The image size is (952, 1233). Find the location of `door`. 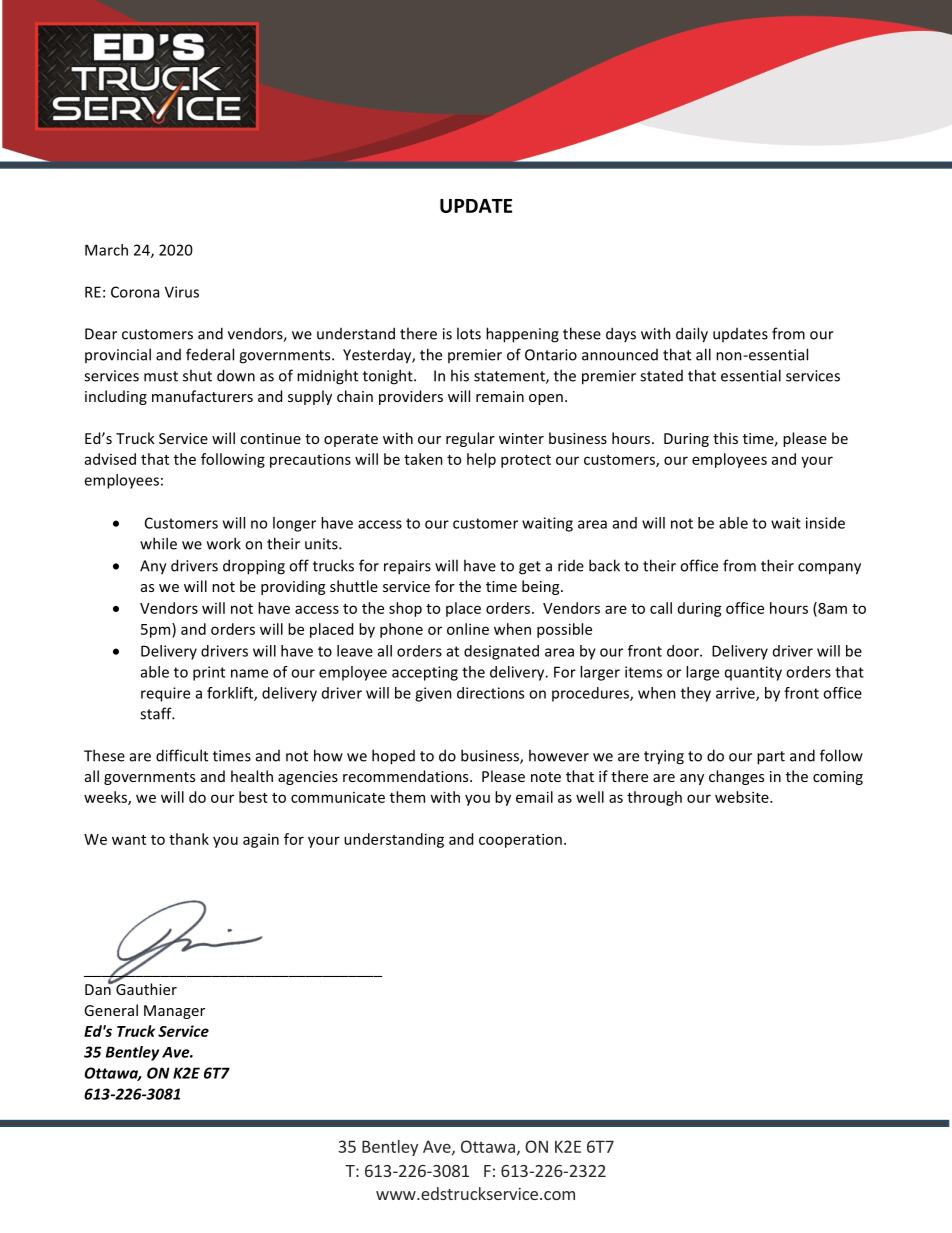

door is located at coordinates (684, 651).
